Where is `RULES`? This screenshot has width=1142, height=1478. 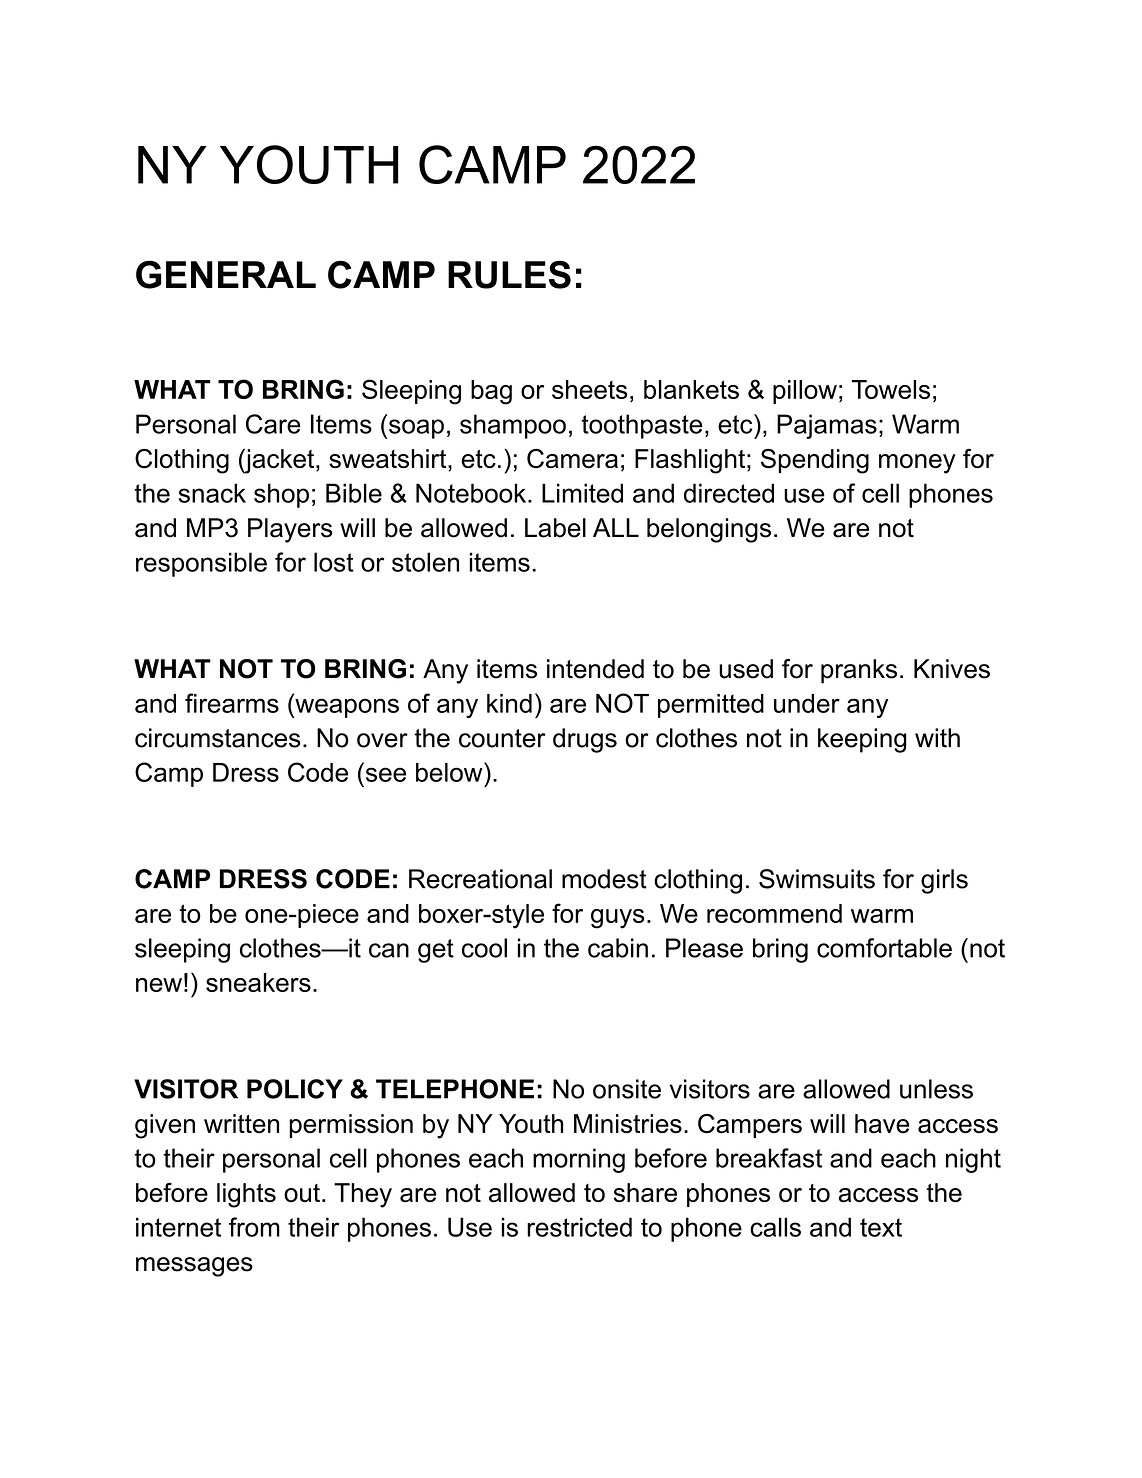
RULES is located at coordinates (509, 274).
